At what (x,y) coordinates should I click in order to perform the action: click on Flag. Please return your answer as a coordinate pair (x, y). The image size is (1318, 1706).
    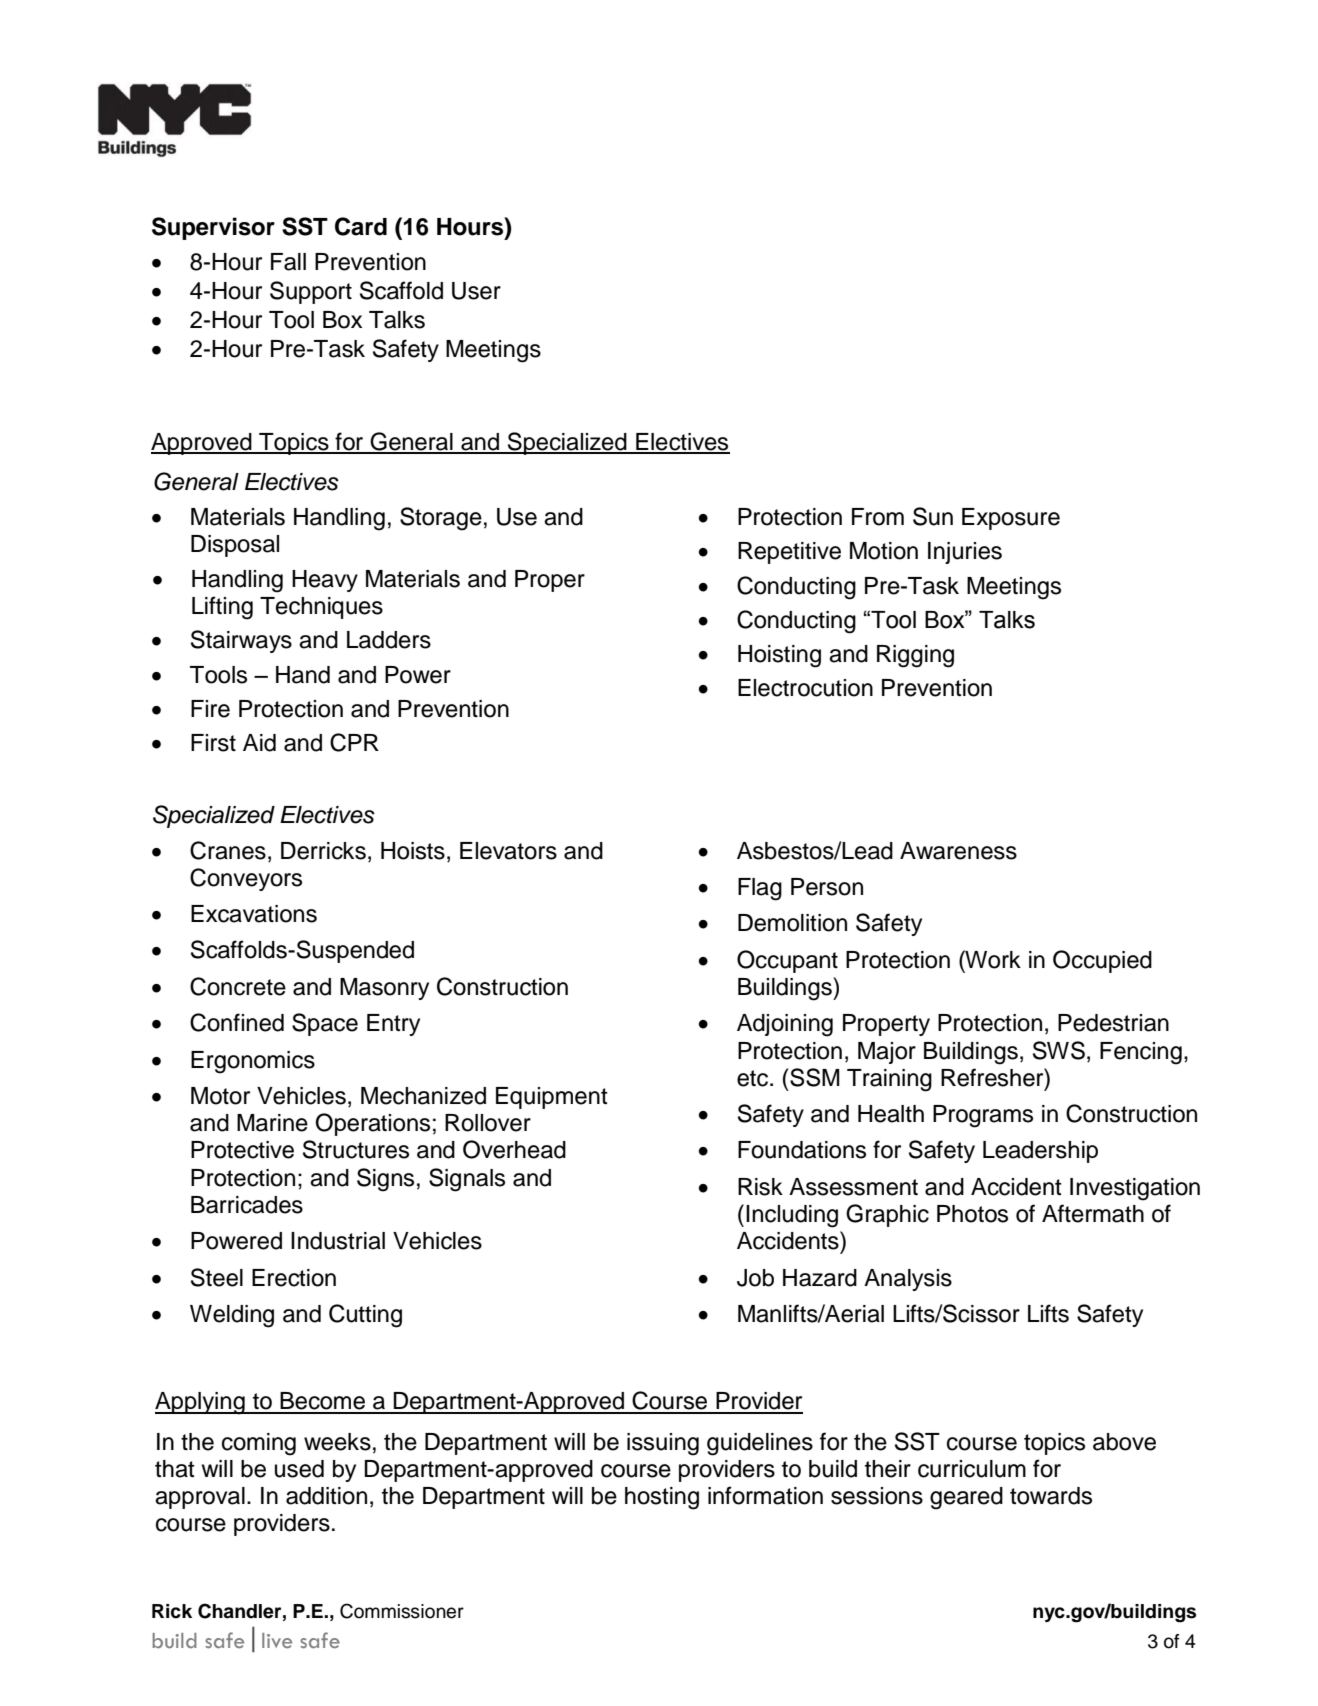
    Looking at the image, I should click on (760, 889).
